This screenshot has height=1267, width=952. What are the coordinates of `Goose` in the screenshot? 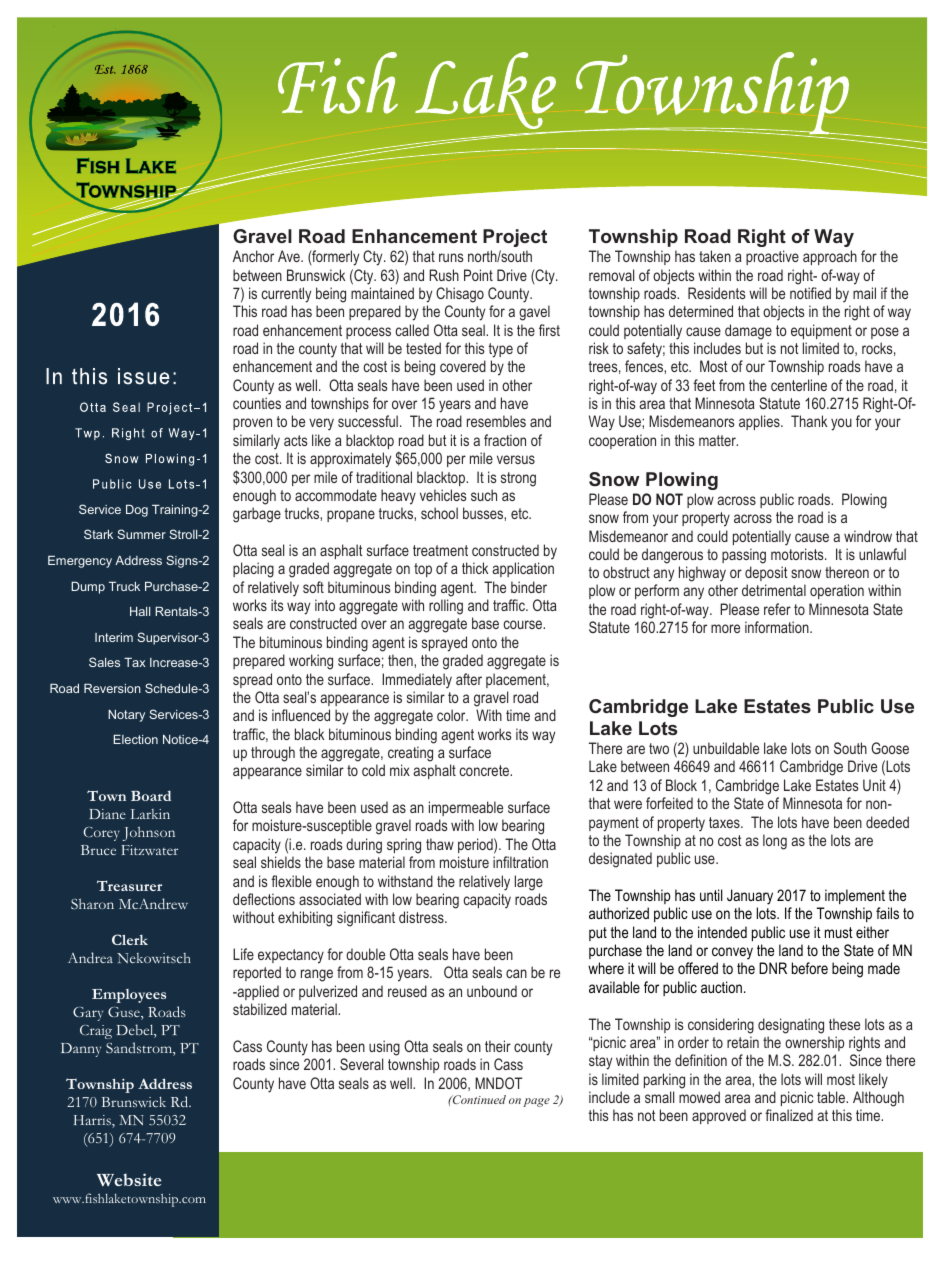 It's located at (890, 748).
